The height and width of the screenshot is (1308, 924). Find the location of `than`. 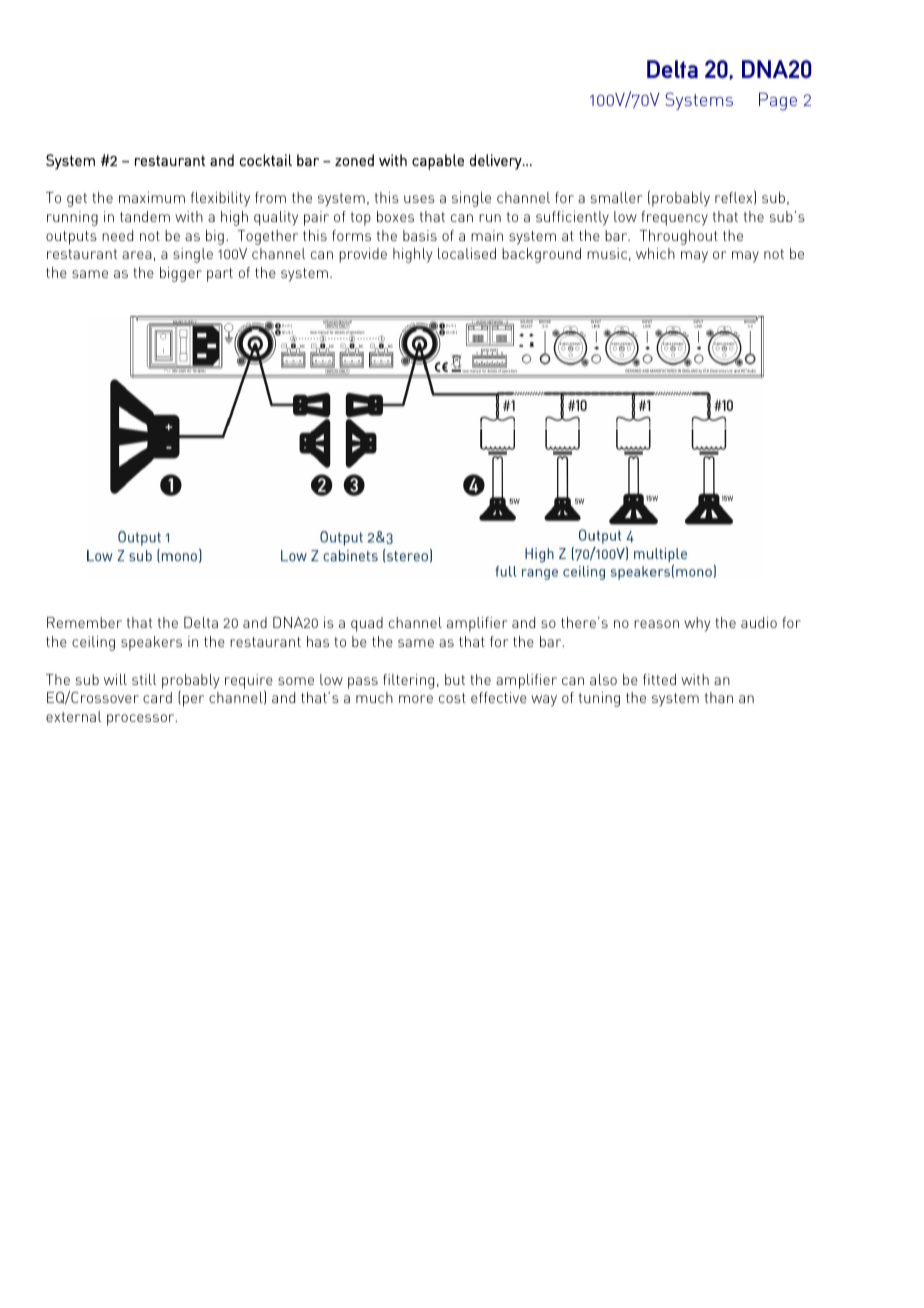

than is located at coordinates (719, 697).
